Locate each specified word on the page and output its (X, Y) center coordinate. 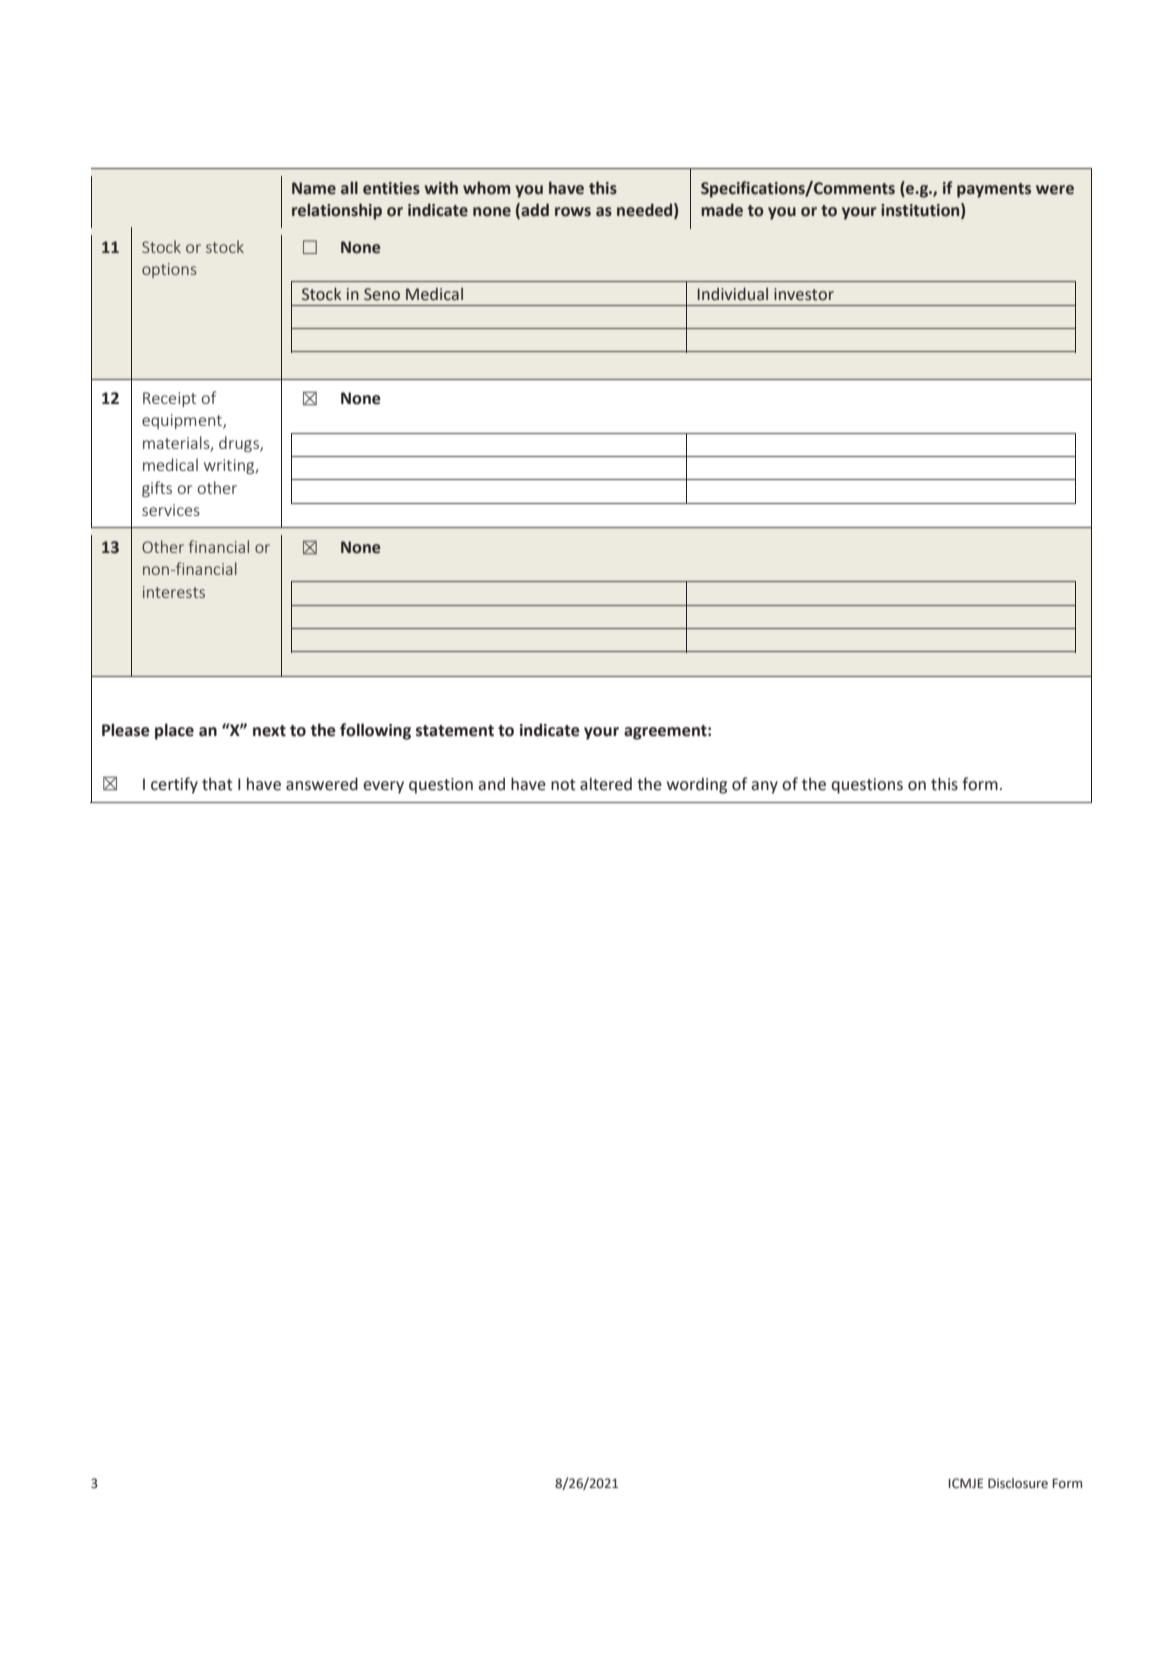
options (169, 270)
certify (174, 785)
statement (455, 731)
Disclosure (1018, 1483)
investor (804, 294)
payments (994, 190)
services (171, 510)
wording (697, 785)
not (563, 785)
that (217, 784)
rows (573, 212)
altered (606, 784)
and (491, 784)
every (383, 787)
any (764, 787)
